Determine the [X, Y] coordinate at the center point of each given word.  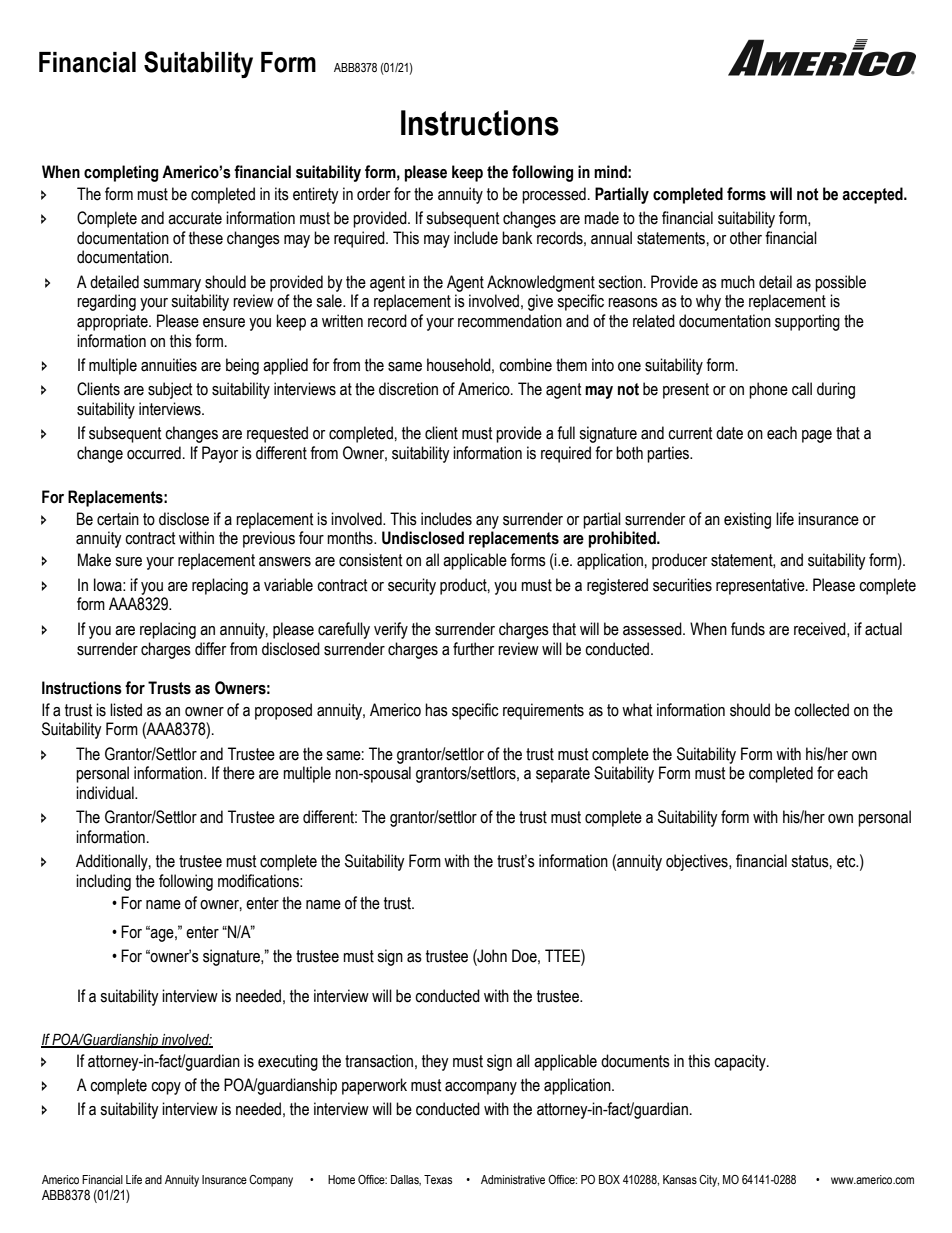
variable [288, 585]
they [435, 1062]
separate [563, 775]
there [239, 773]
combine [525, 365]
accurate [195, 218]
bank [517, 238]
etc [847, 861]
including [103, 882]
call [802, 389]
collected [821, 710]
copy [166, 1088]
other [746, 238]
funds [748, 629]
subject [170, 390]
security [412, 586]
